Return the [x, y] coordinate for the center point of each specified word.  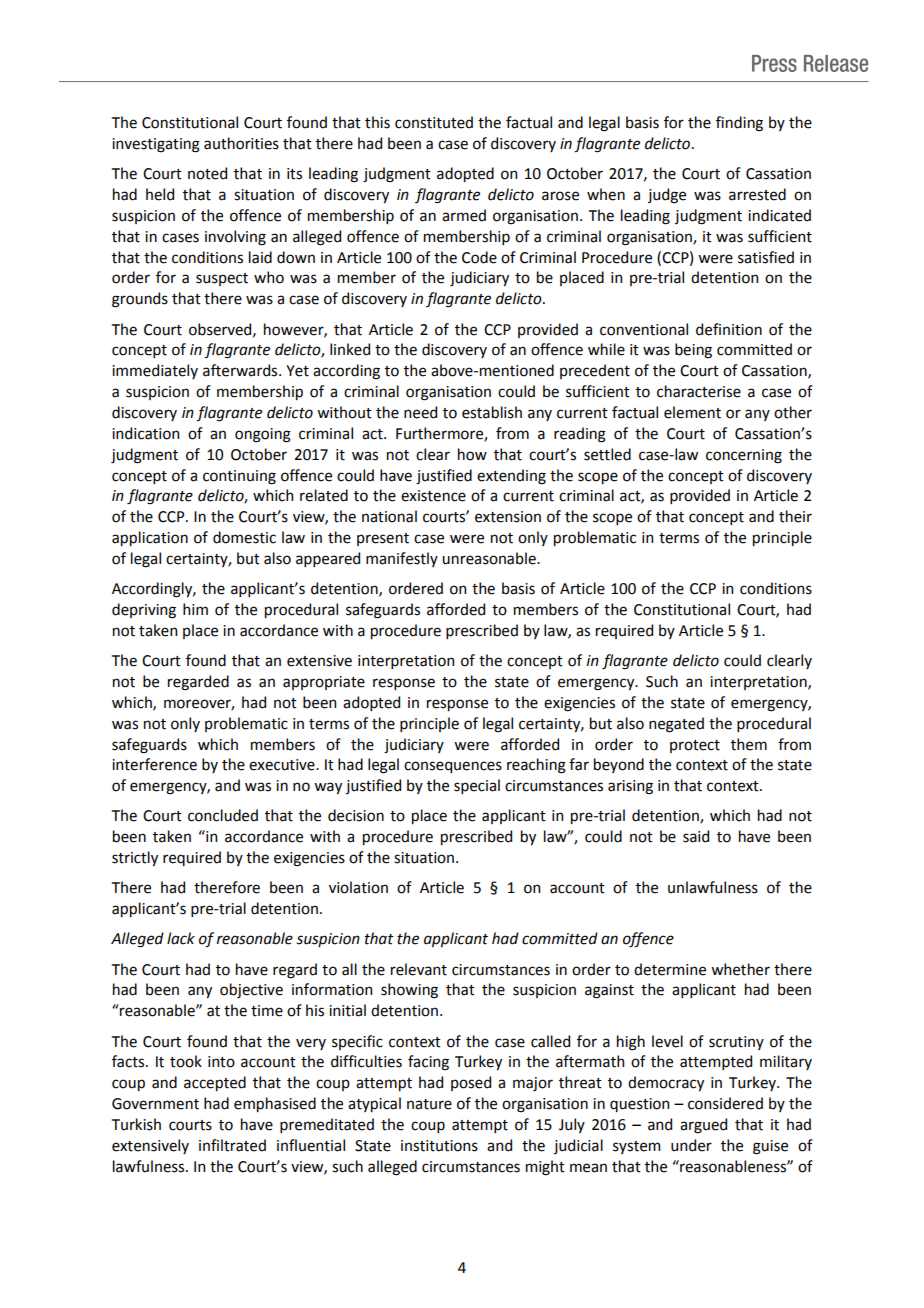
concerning [744, 456]
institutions [439, 1146]
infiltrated [232, 1145]
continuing [239, 477]
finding [739, 124]
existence [433, 496]
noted [207, 173]
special [477, 786]
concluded [223, 815]
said [696, 836]
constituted [434, 122]
